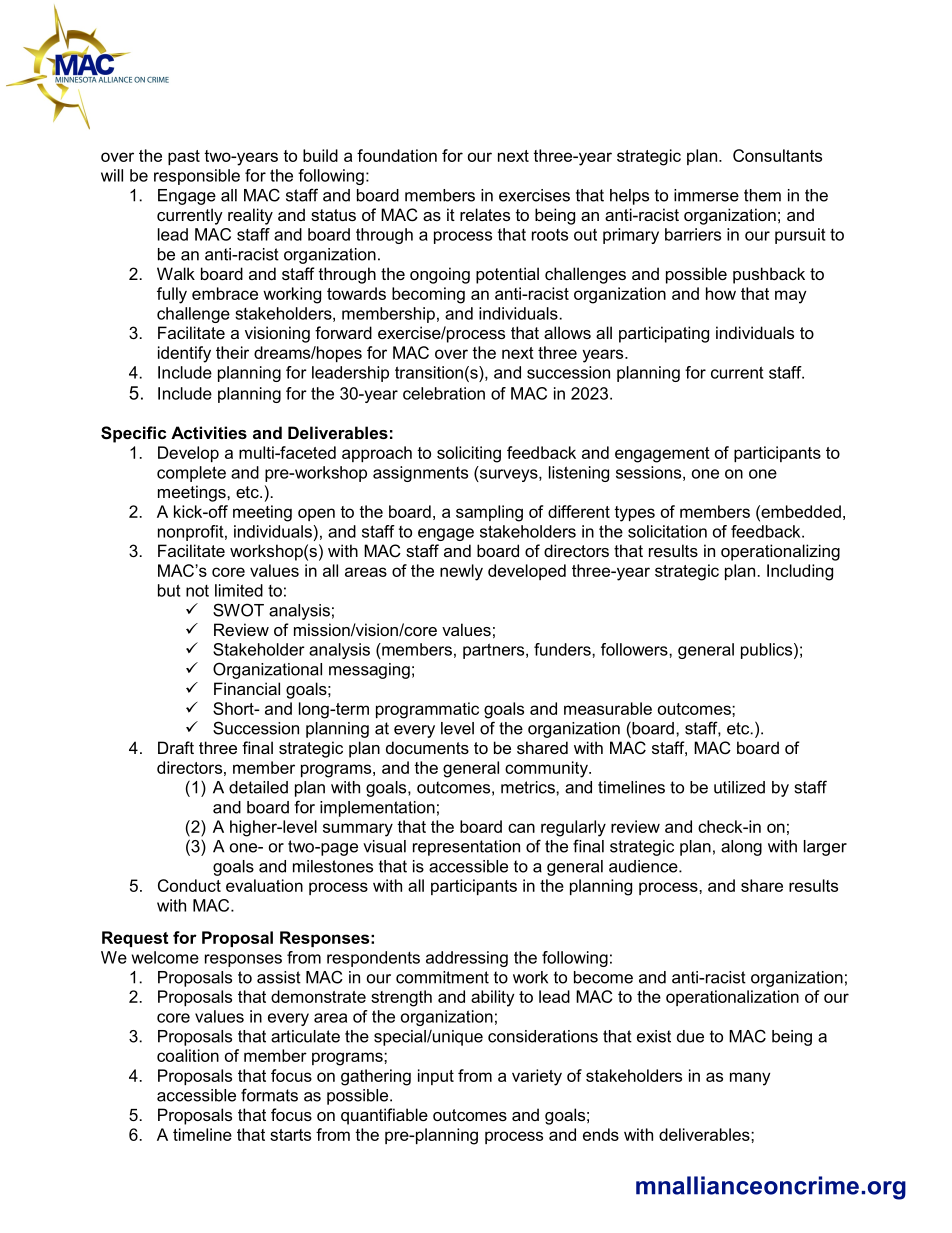 The height and width of the document is (1233, 952). What do you see at coordinates (189, 885) in the document?
I see `Conduct` at bounding box center [189, 885].
